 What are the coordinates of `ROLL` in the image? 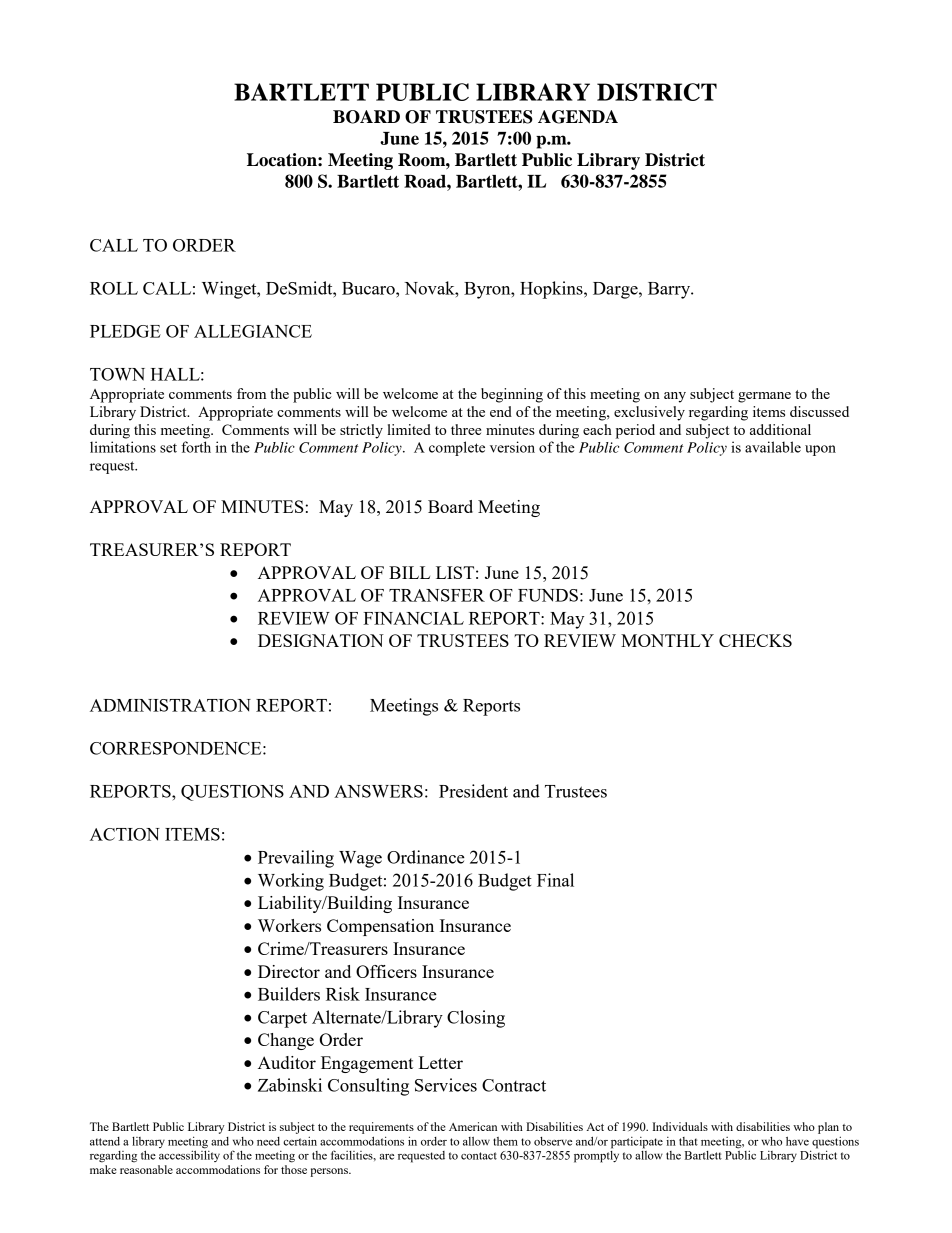 It's located at (114, 288).
